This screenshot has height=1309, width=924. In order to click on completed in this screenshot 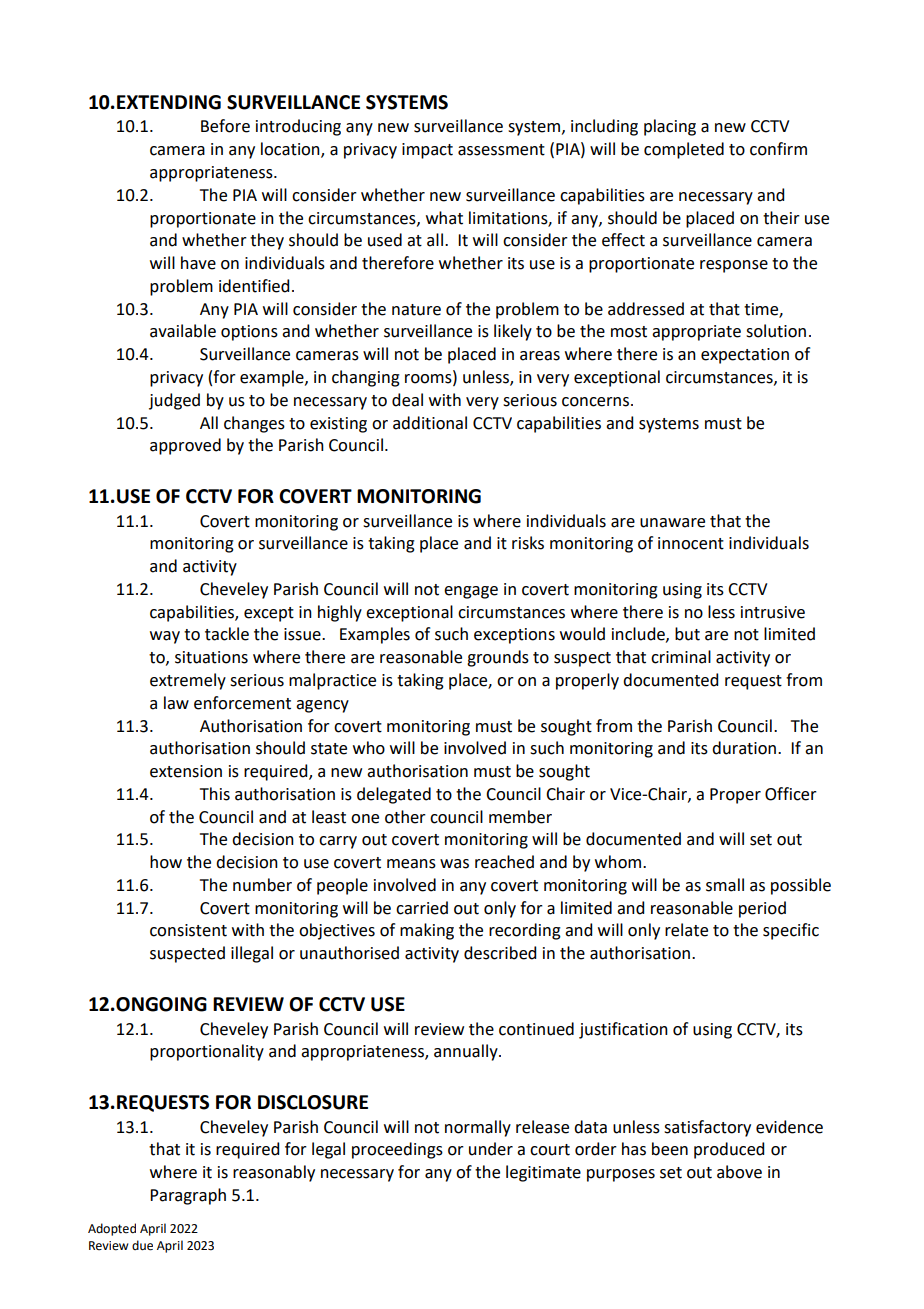, I will do `click(684, 150)`.
